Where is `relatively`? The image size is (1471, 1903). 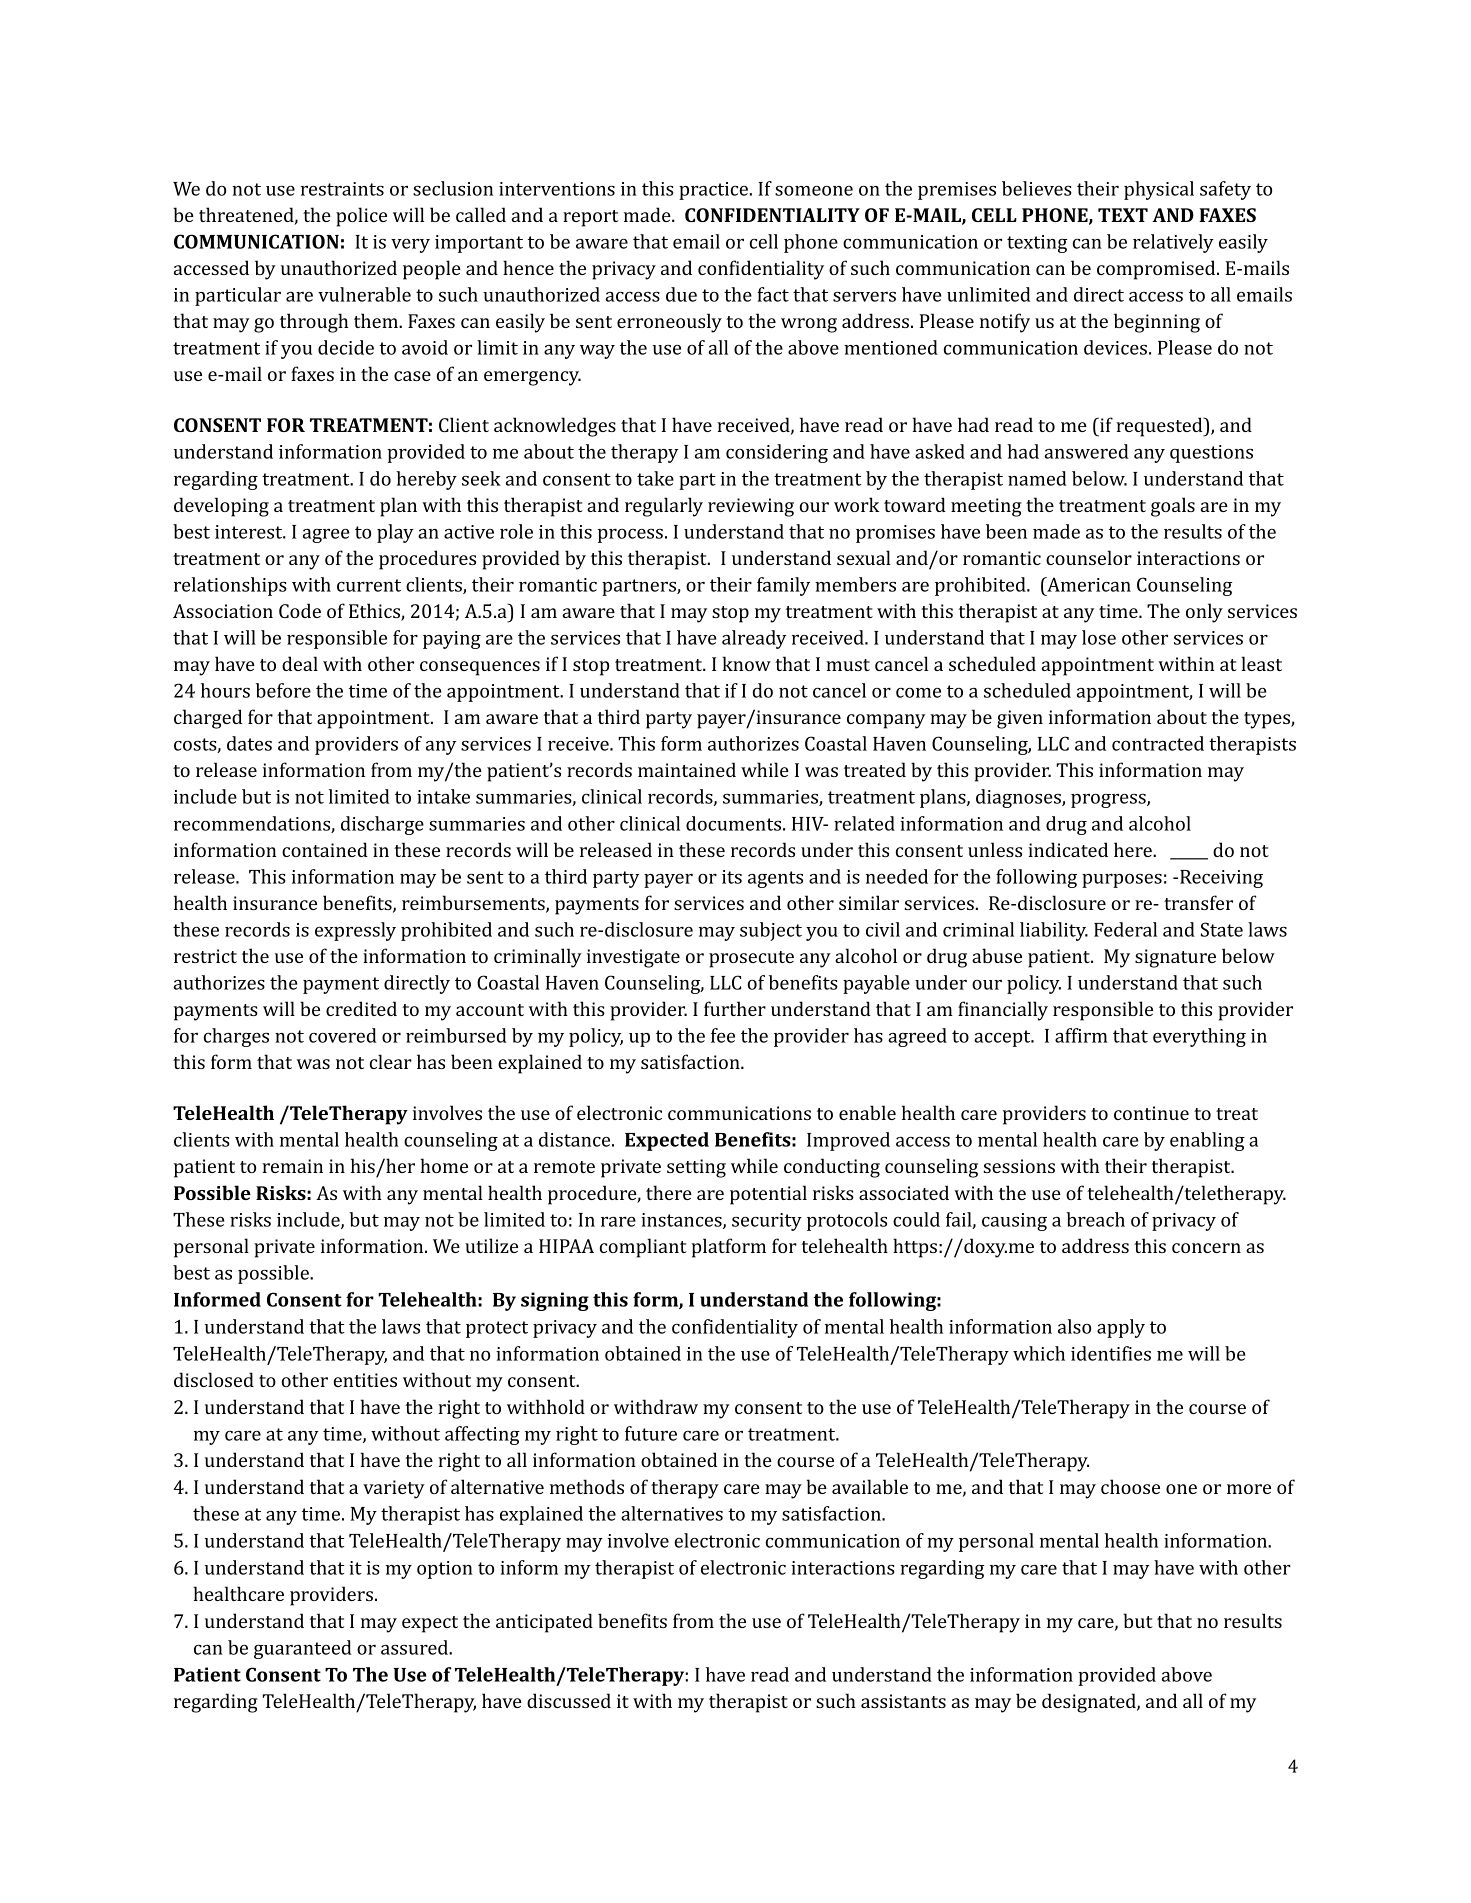 relatively is located at coordinates (1173, 243).
